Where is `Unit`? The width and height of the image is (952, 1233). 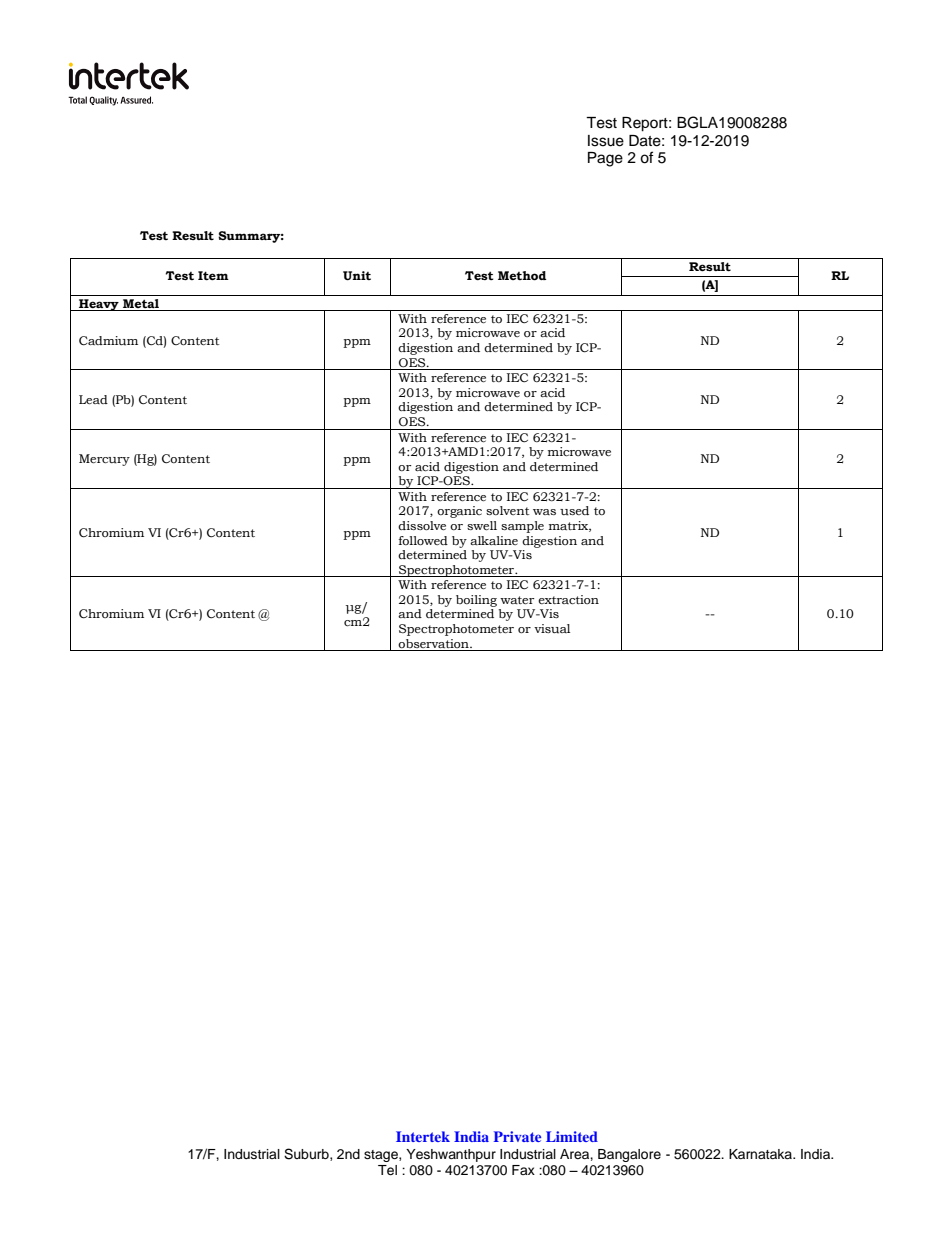
Unit is located at coordinates (357, 276).
